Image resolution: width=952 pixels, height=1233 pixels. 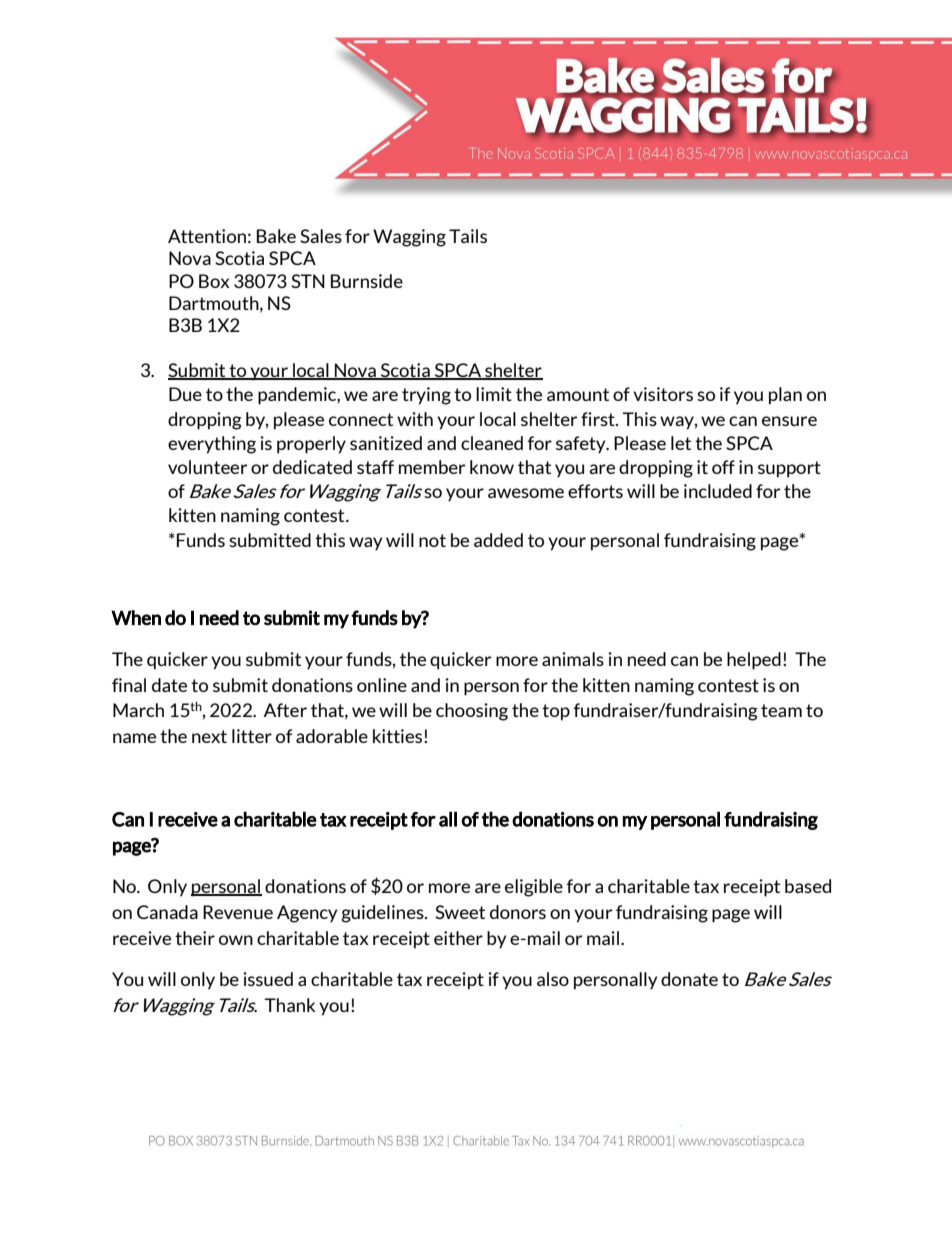 I want to click on also, so click(x=553, y=979).
